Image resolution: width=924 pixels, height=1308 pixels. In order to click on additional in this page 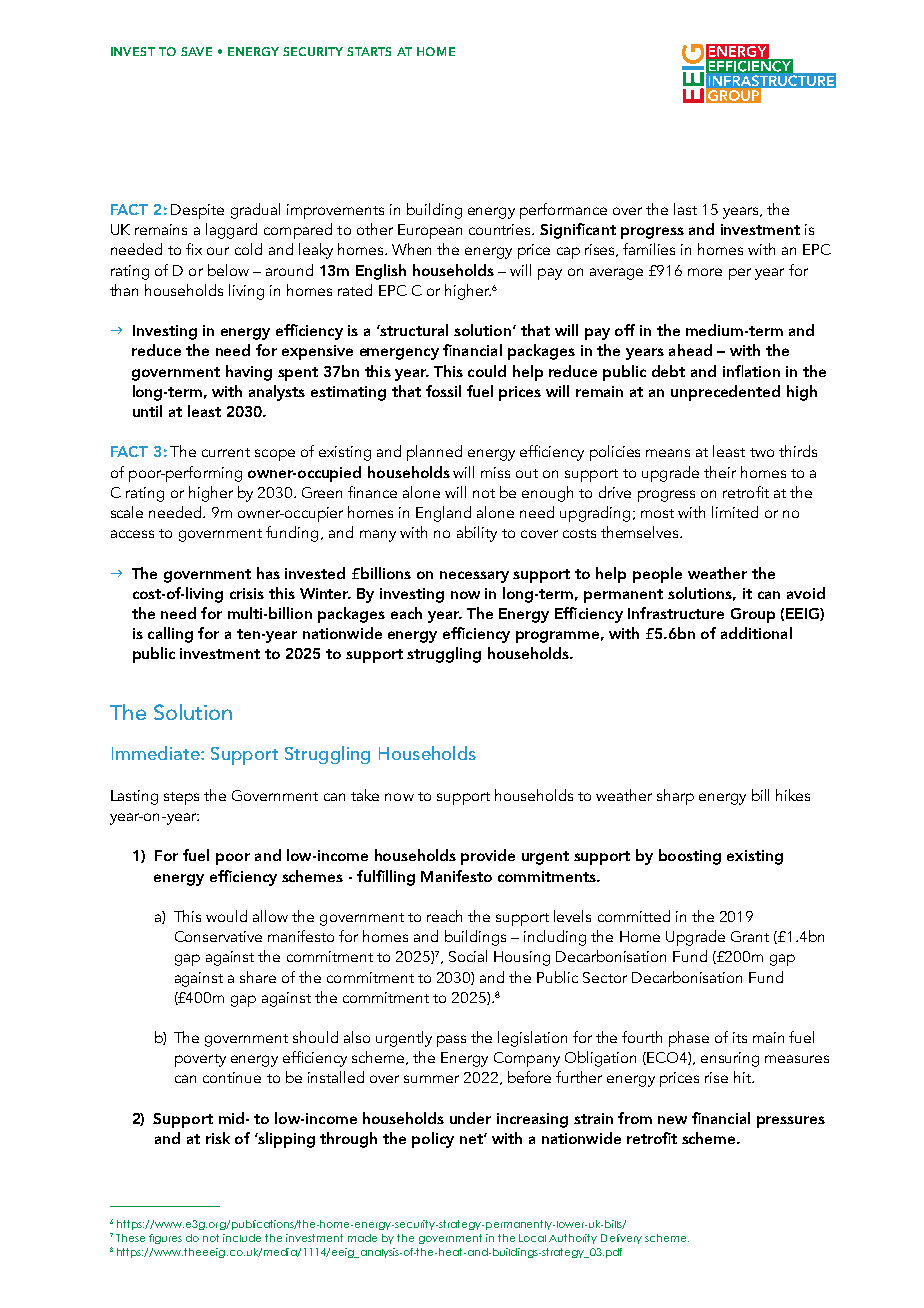, I will do `click(756, 633)`.
